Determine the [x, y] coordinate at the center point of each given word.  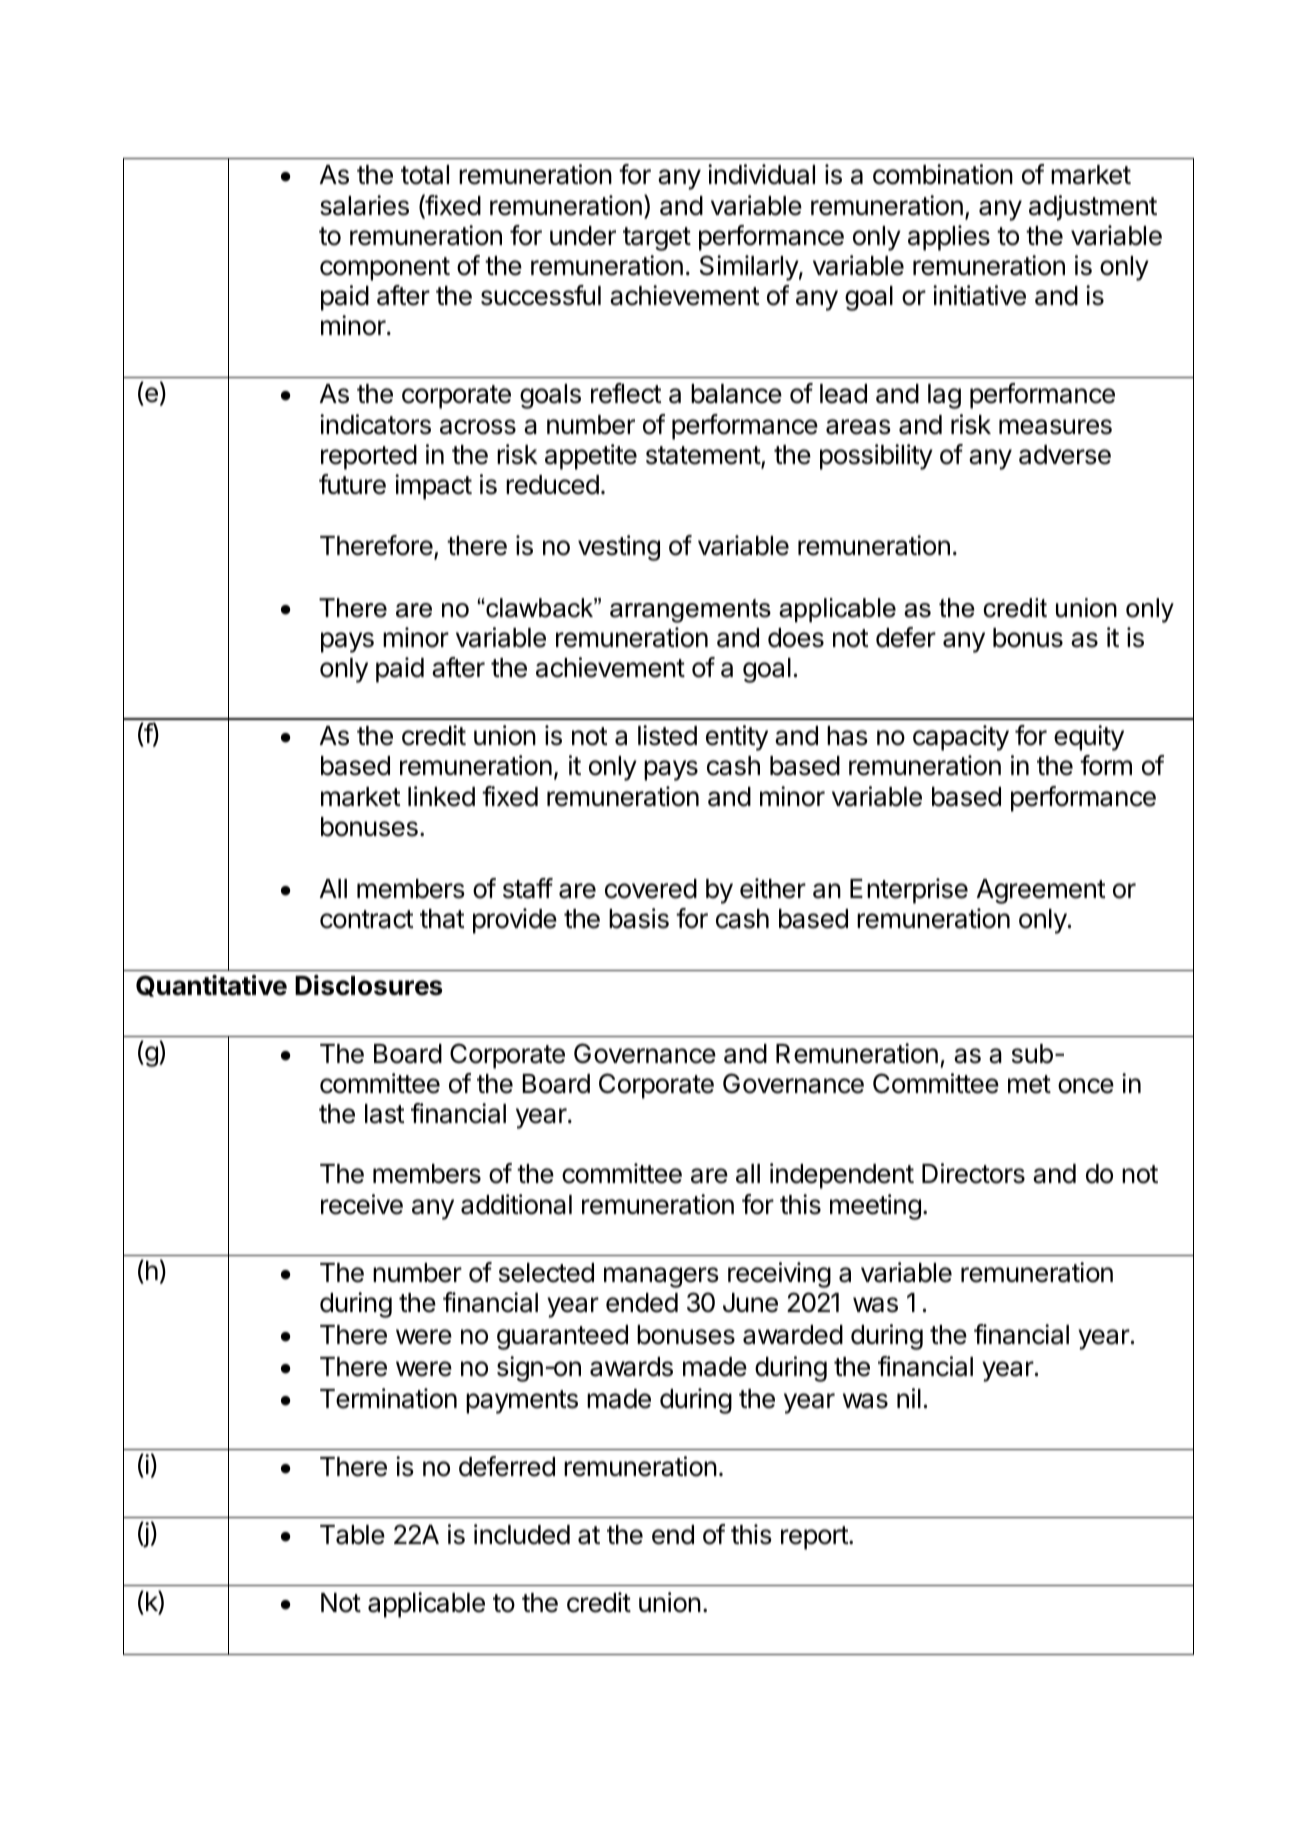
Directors [973, 1173]
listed [667, 735]
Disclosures [369, 985]
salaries [364, 205]
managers [661, 1277]
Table [352, 1535]
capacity [961, 738]
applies [949, 238]
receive [362, 1204]
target [657, 239]
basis [639, 918]
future [352, 484]
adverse [1065, 455]
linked [441, 796]
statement [704, 456]
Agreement [1041, 891]
